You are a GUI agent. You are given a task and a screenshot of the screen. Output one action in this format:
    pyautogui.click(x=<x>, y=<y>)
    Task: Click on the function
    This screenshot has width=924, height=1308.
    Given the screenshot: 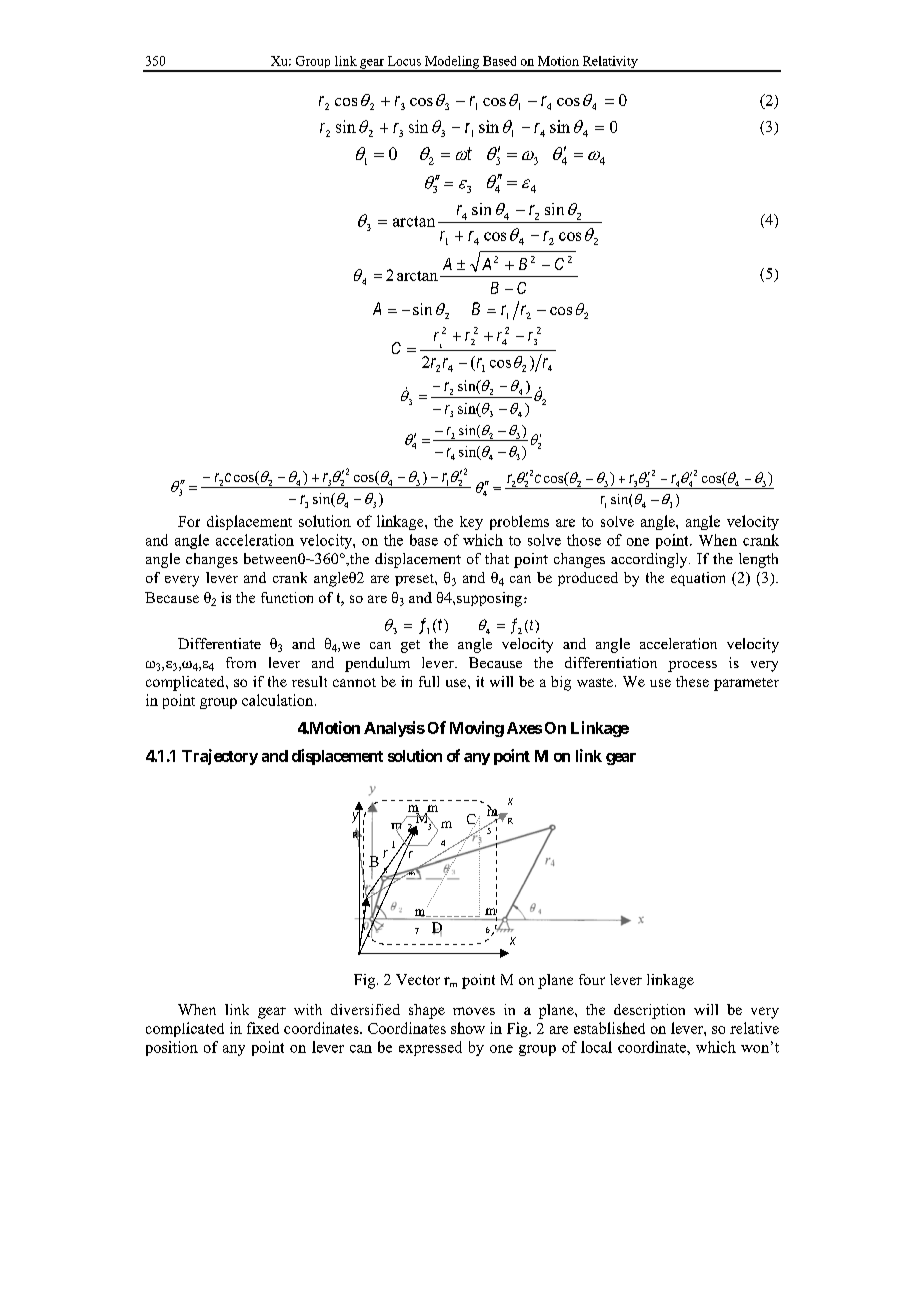 What is the action you would take?
    pyautogui.click(x=287, y=597)
